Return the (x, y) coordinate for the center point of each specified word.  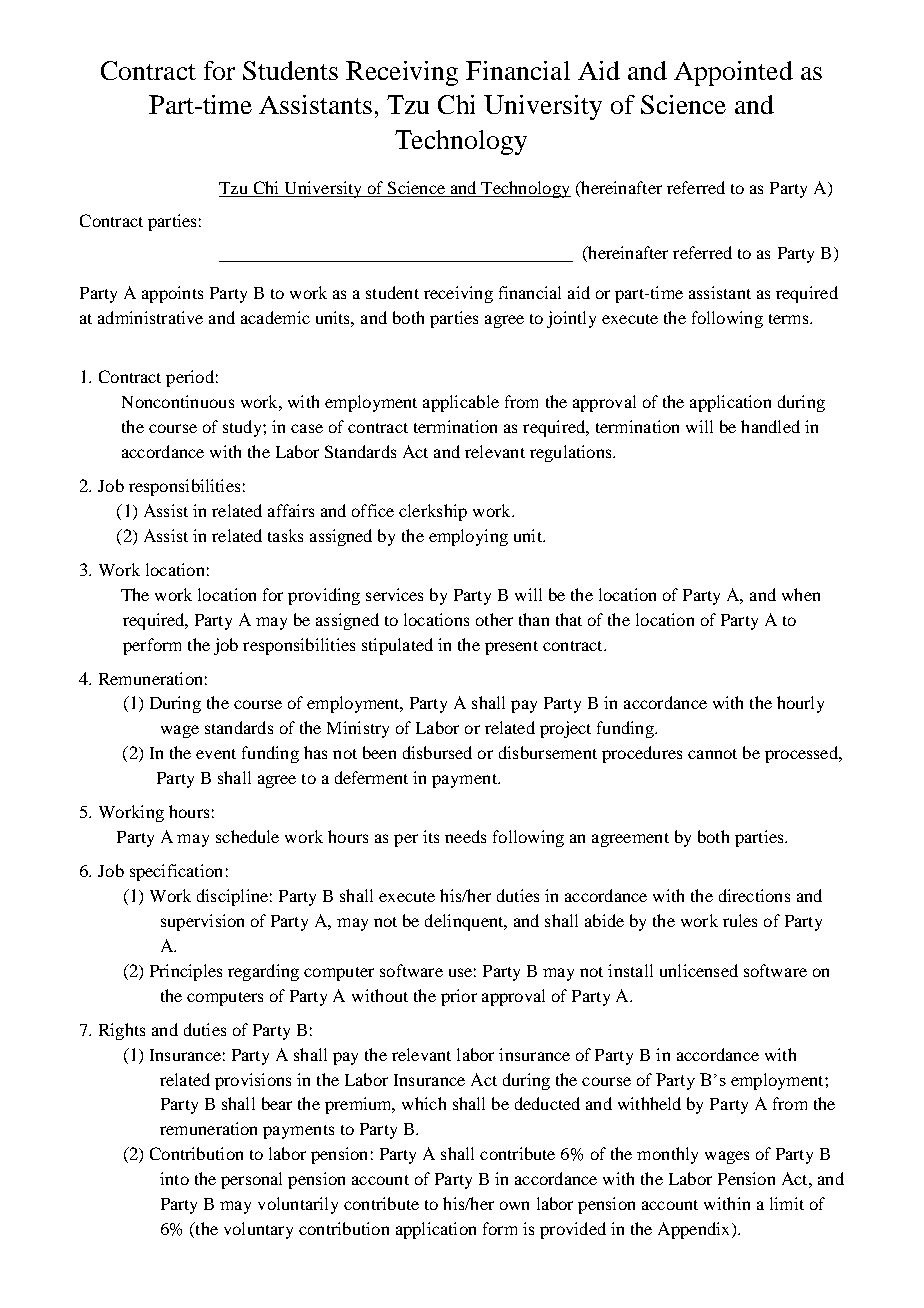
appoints (172, 294)
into (174, 1178)
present (511, 648)
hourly (800, 704)
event (216, 754)
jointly (571, 319)
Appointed (733, 73)
